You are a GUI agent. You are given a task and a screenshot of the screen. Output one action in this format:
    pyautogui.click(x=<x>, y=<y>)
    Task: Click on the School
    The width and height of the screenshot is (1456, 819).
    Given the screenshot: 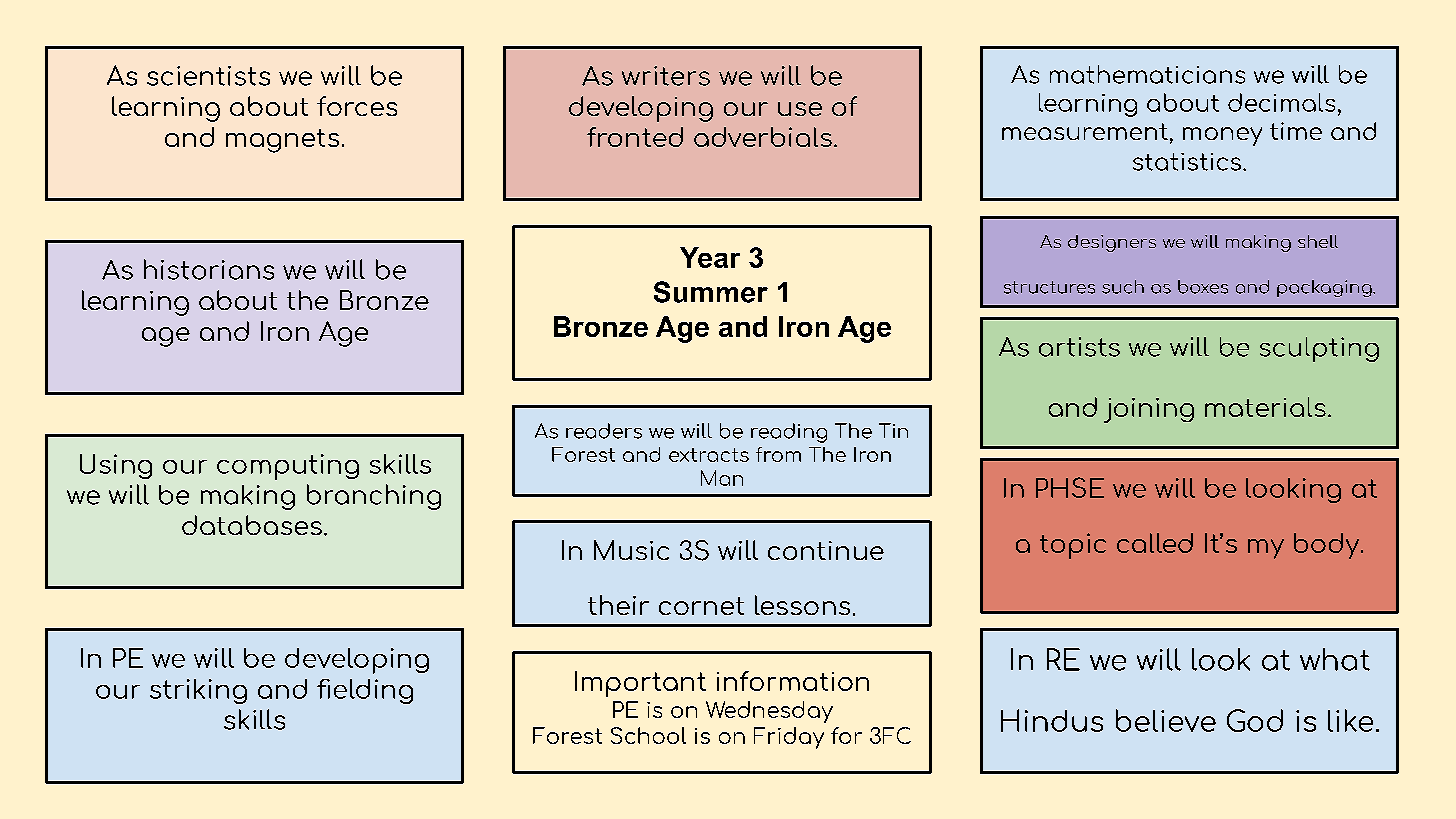 What is the action you would take?
    pyautogui.click(x=648, y=735)
